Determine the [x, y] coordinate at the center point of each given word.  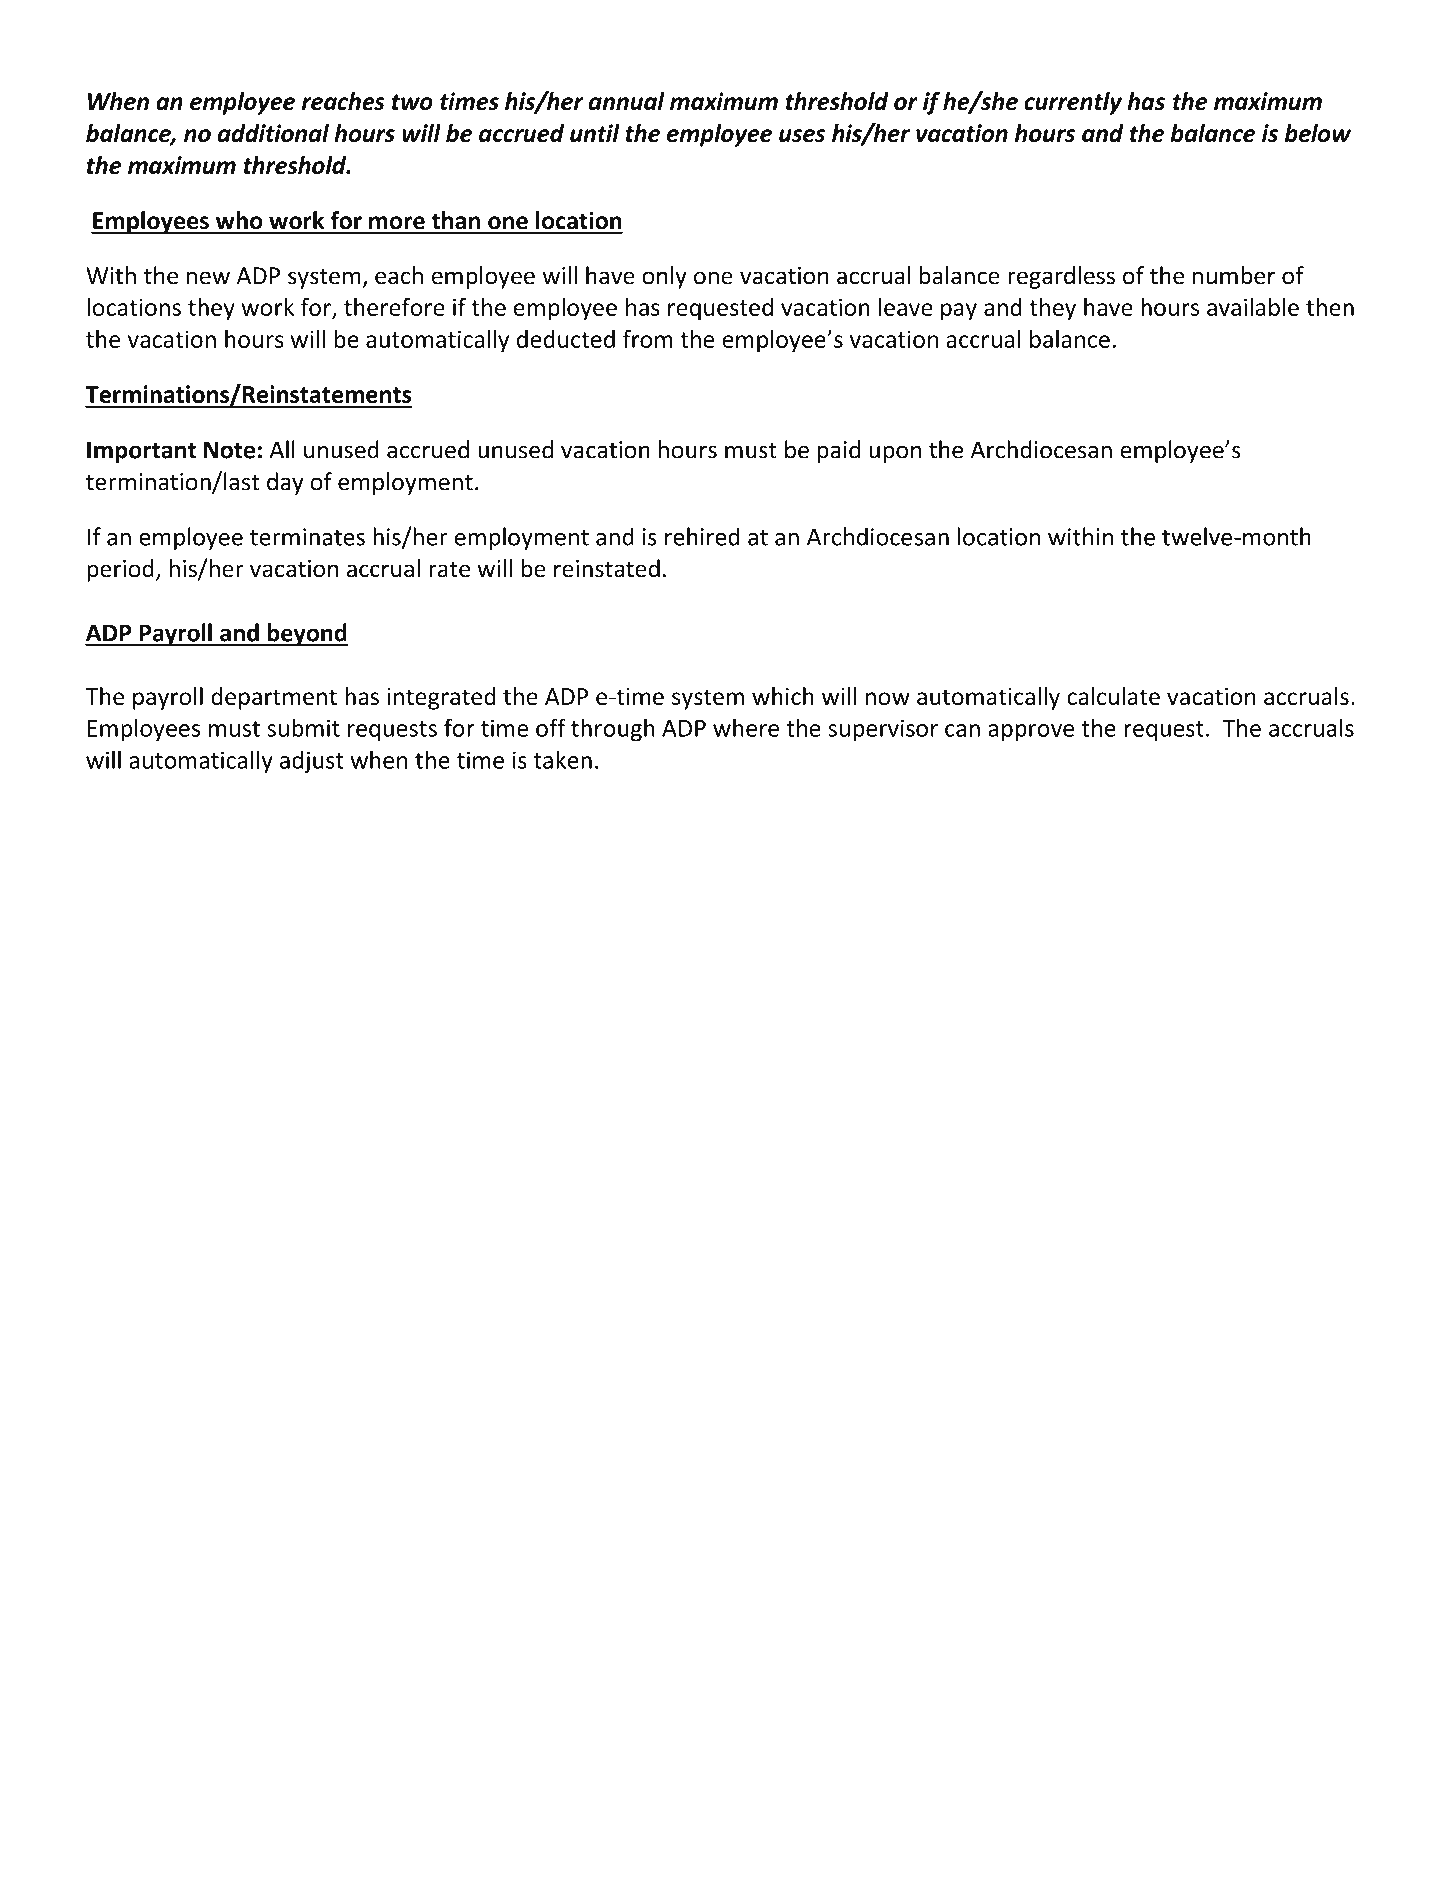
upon [895, 454]
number [1234, 275]
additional [273, 133]
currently [1073, 103]
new [208, 278]
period [120, 570]
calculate [1113, 696]
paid [838, 451]
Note [229, 450]
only [664, 277]
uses [802, 135]
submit [303, 727]
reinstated [607, 568]
